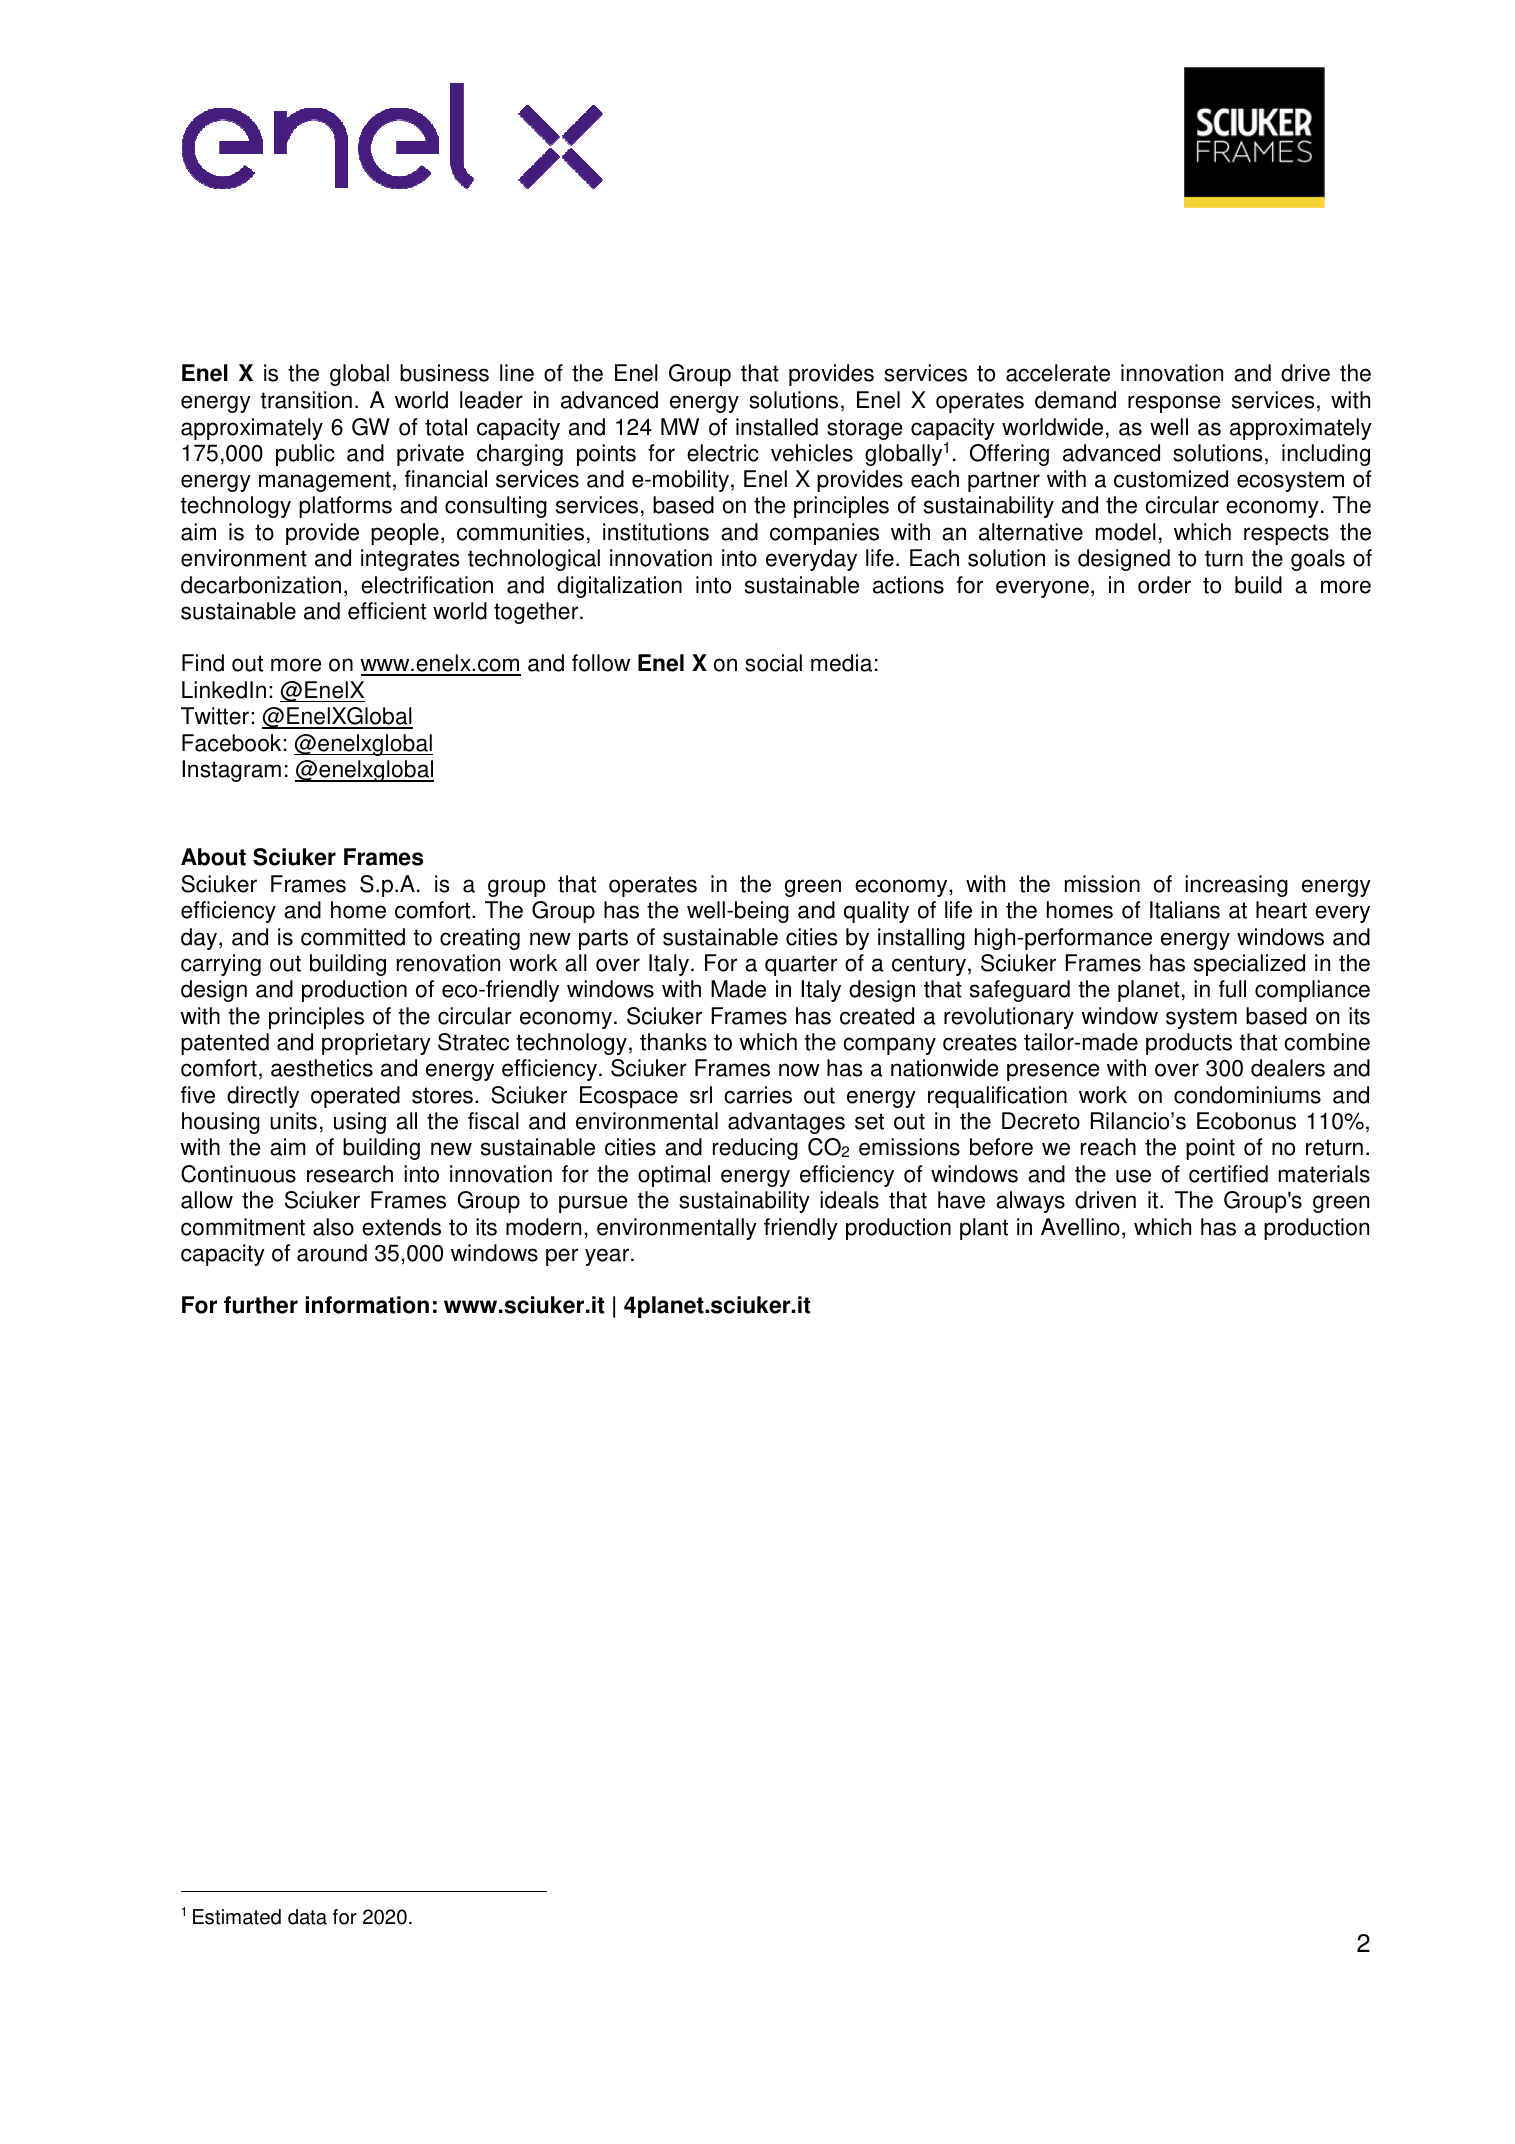  What do you see at coordinates (231, 771) in the screenshot?
I see `Instagram` at bounding box center [231, 771].
